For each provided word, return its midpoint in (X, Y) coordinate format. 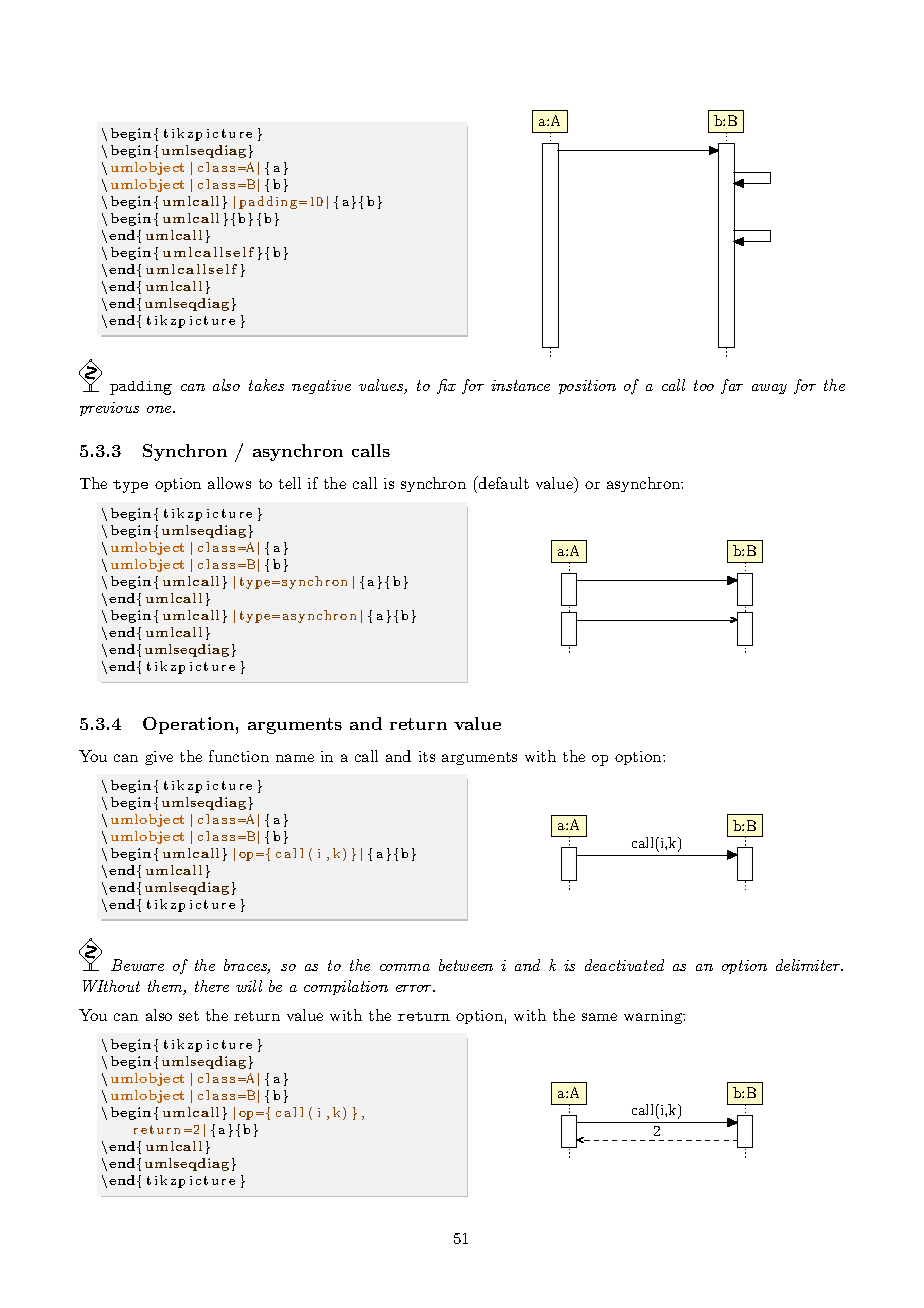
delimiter (809, 965)
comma (405, 967)
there (212, 986)
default (502, 482)
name (295, 758)
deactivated (624, 965)
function (239, 756)
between (466, 965)
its (427, 756)
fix (446, 386)
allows (229, 483)
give (159, 758)
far (732, 386)
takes (266, 385)
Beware (137, 965)
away (769, 389)
